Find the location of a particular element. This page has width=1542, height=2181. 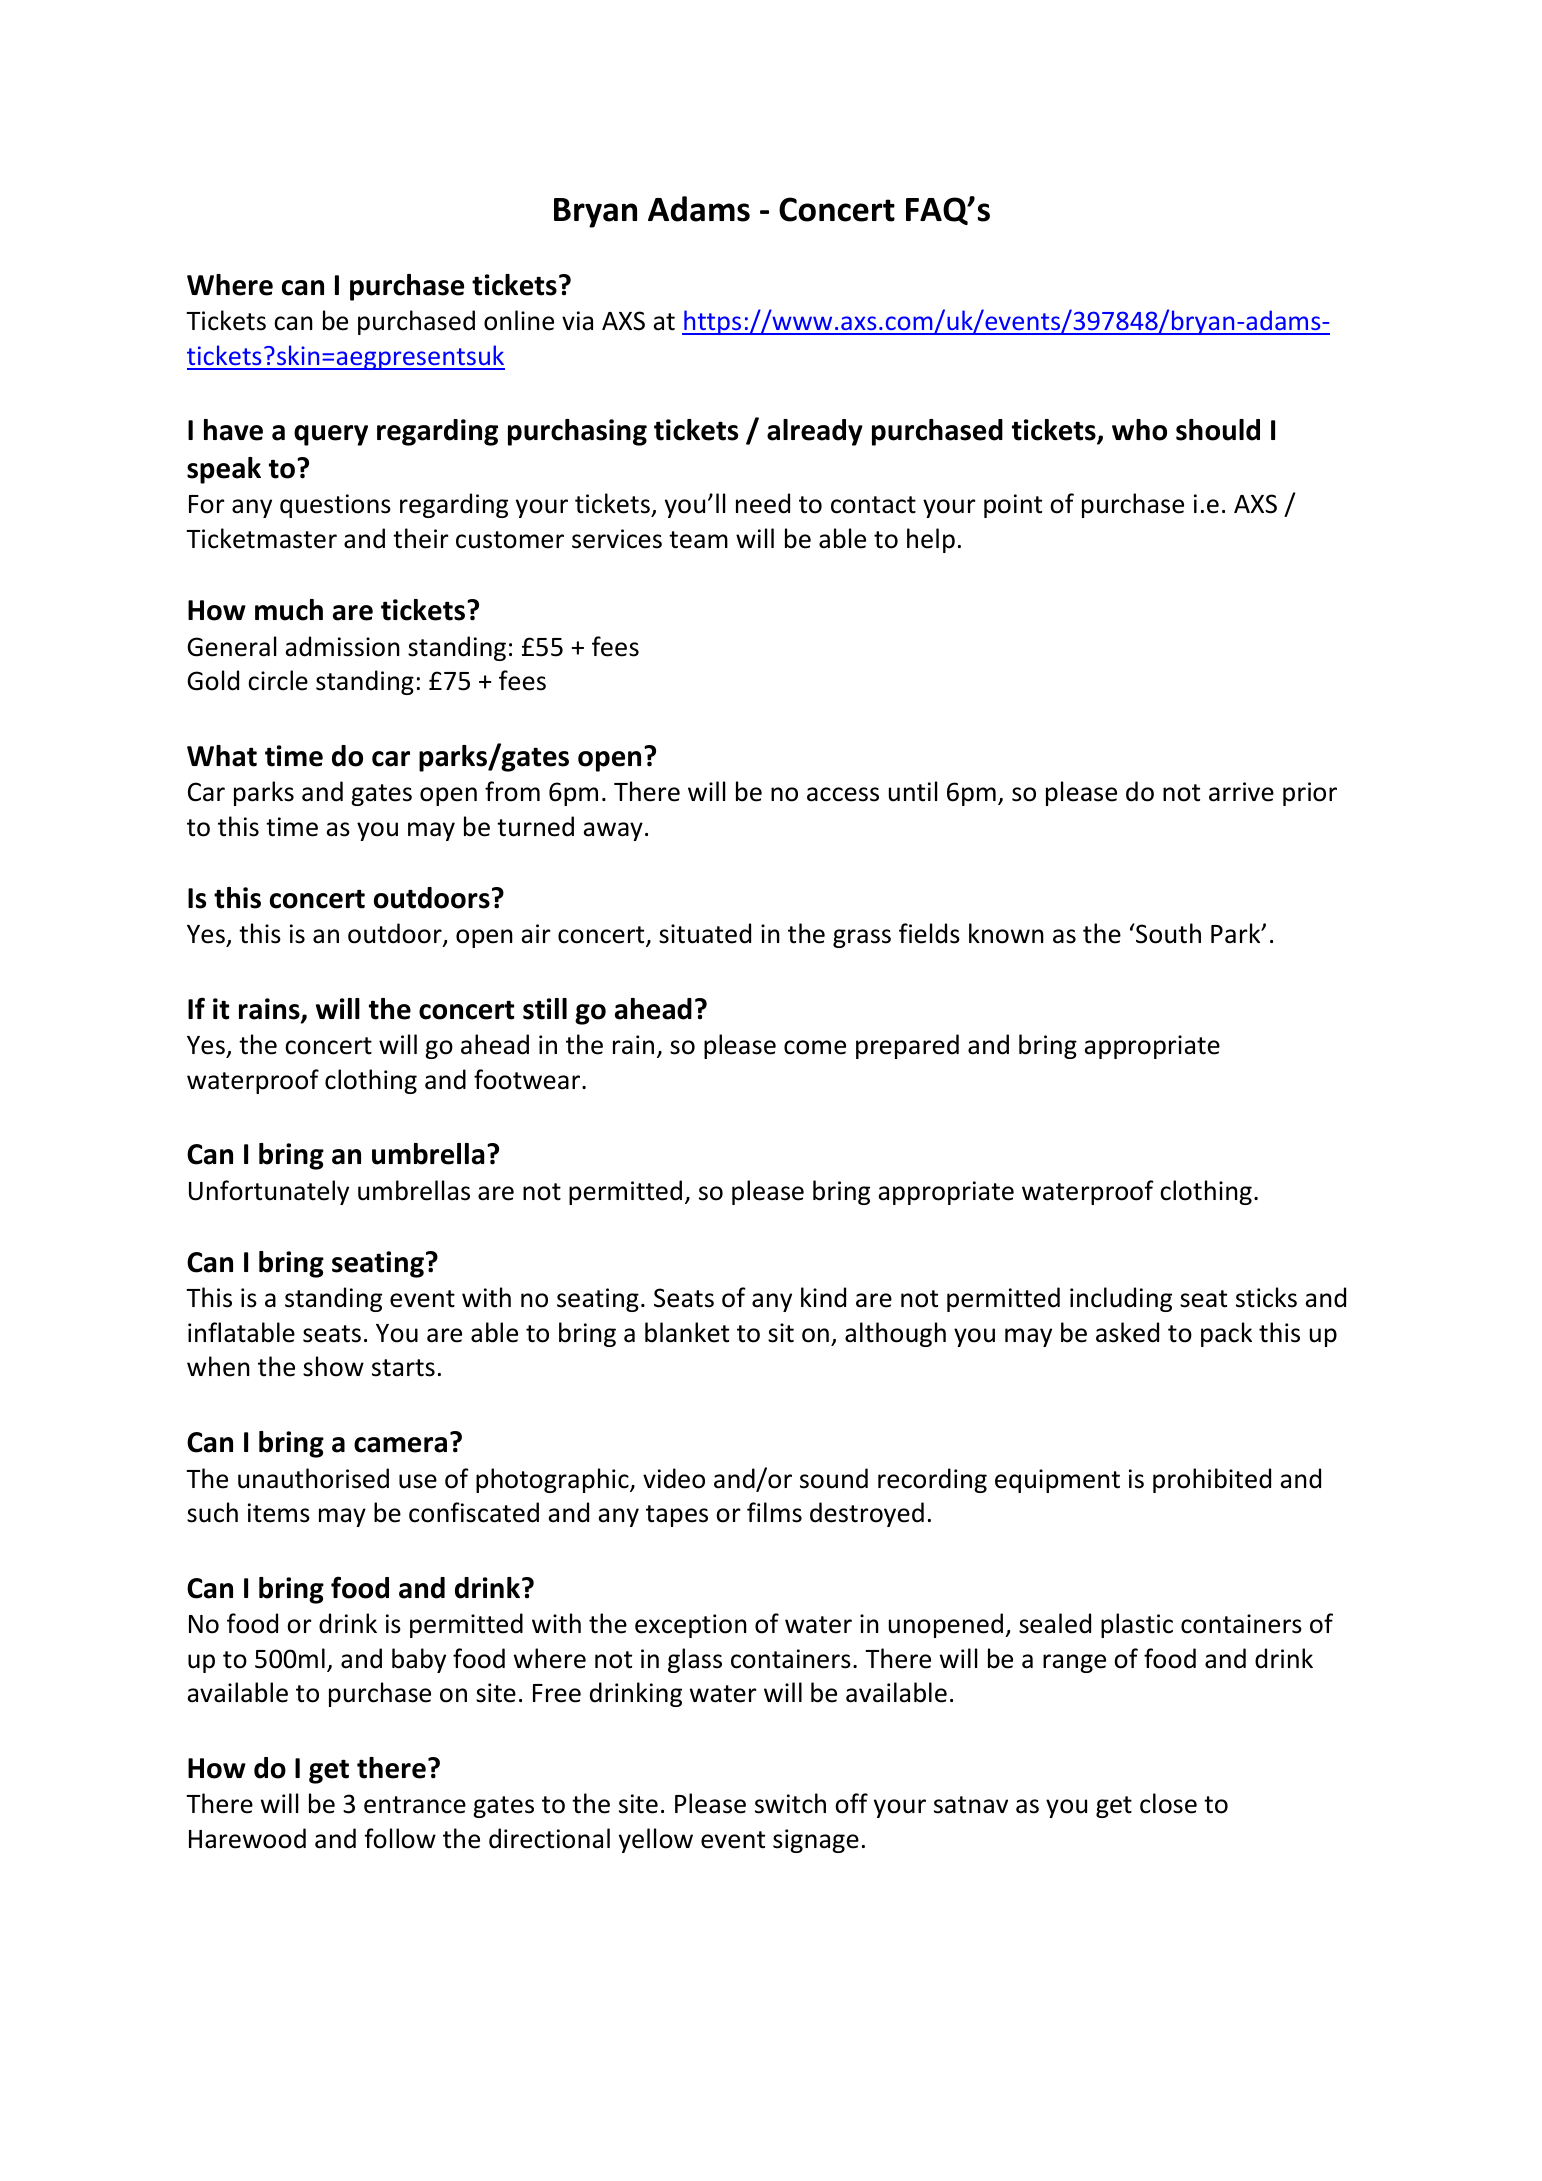

South is located at coordinates (1167, 933).
